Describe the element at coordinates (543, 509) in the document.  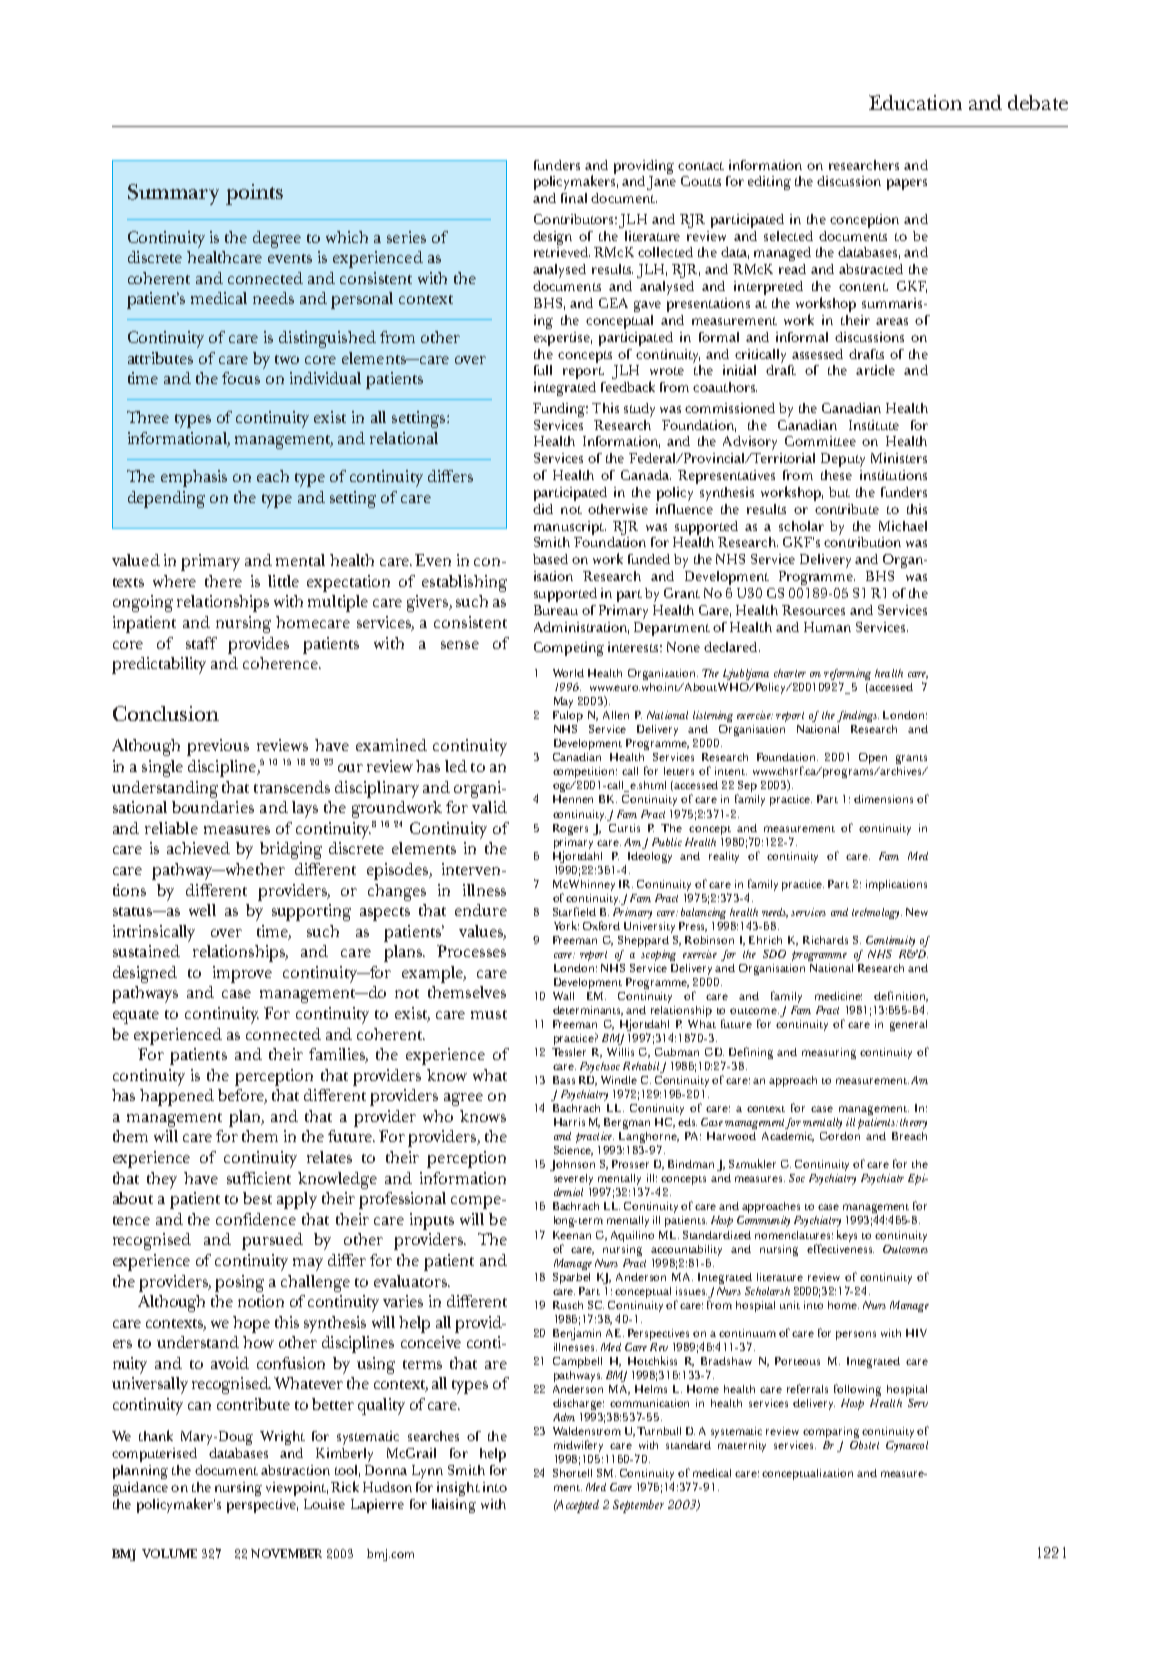
I see `did` at that location.
